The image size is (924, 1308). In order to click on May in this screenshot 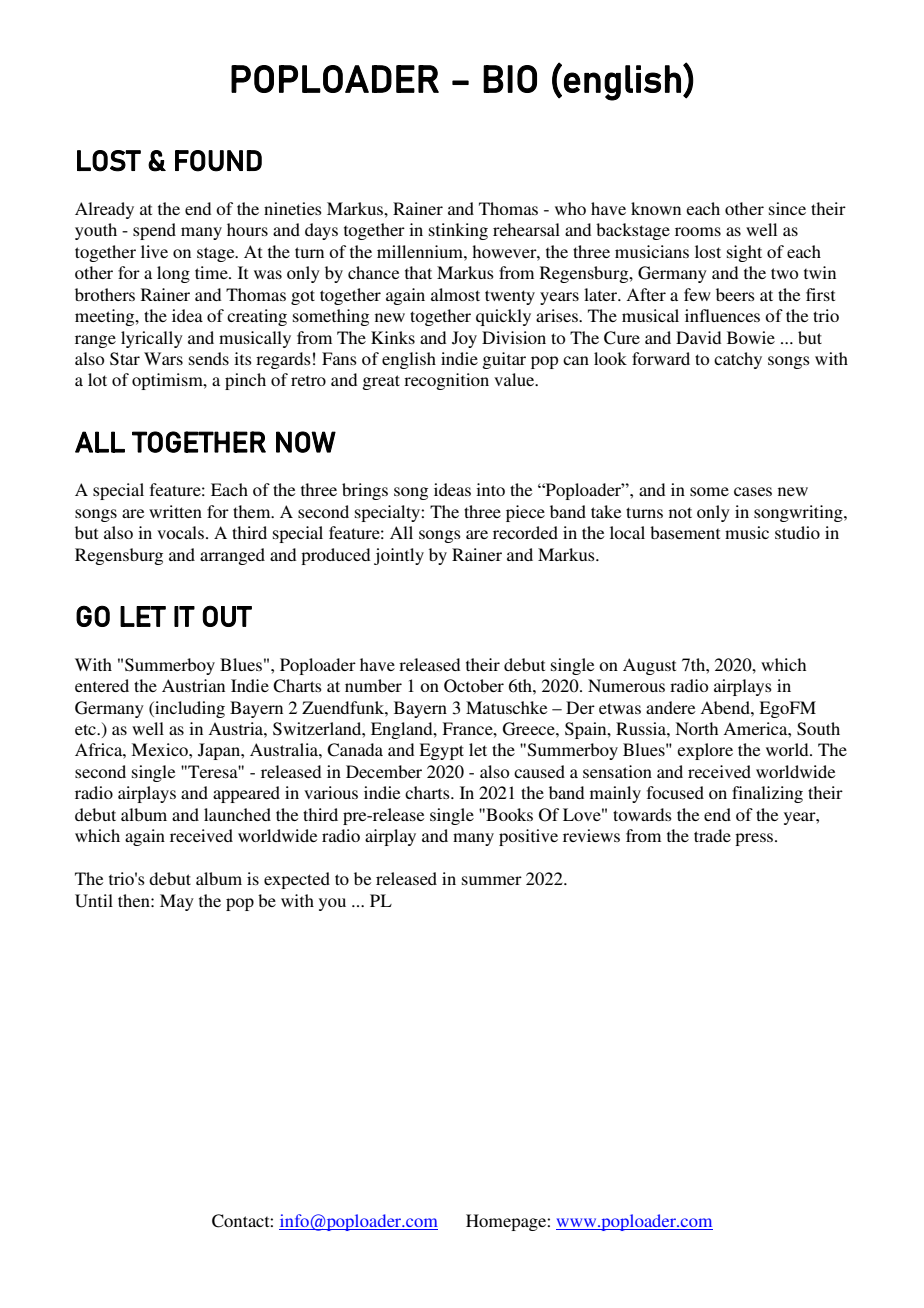, I will do `click(177, 902)`.
